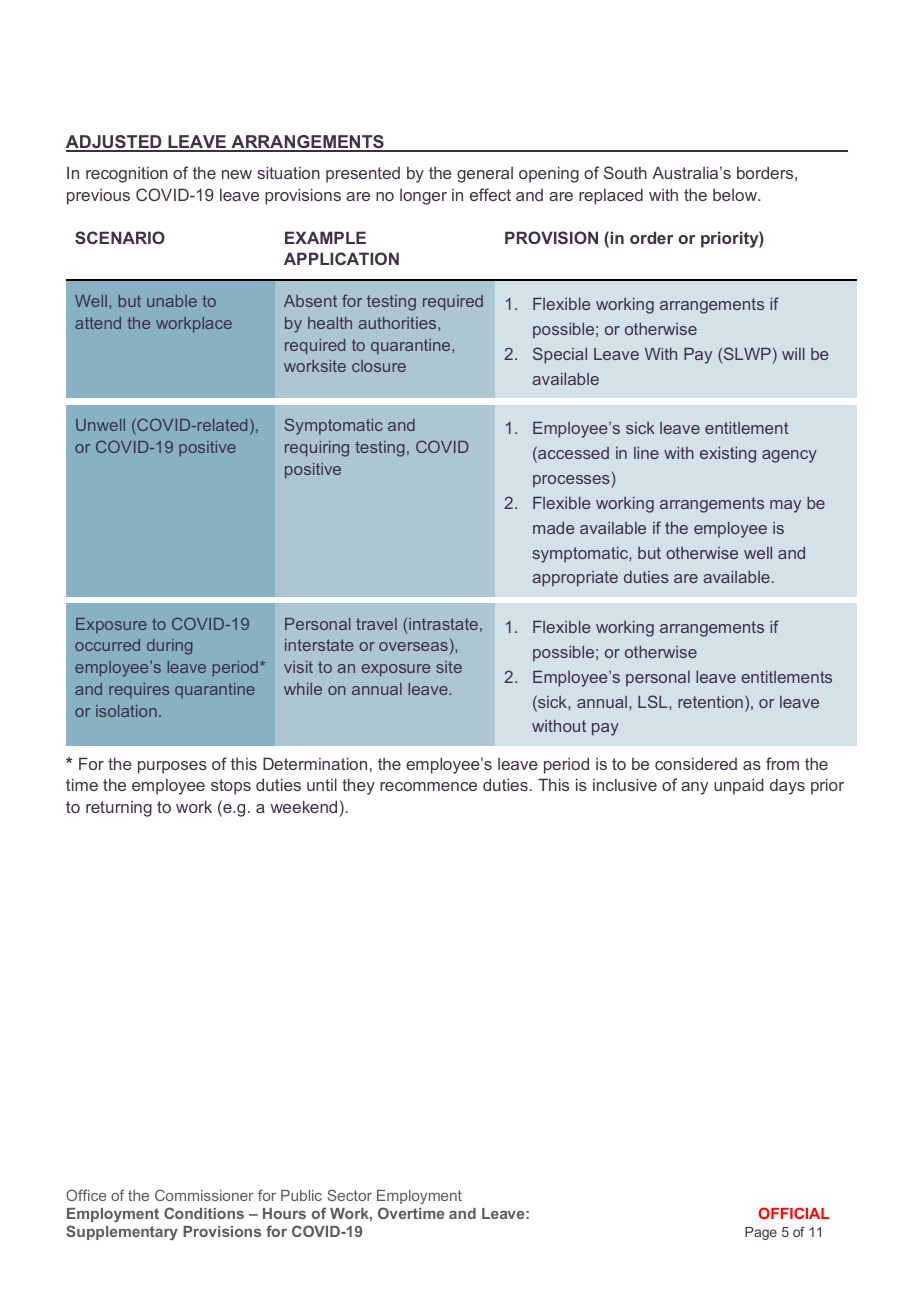  Describe the element at coordinates (317, 449) in the page. I see `requiring` at that location.
